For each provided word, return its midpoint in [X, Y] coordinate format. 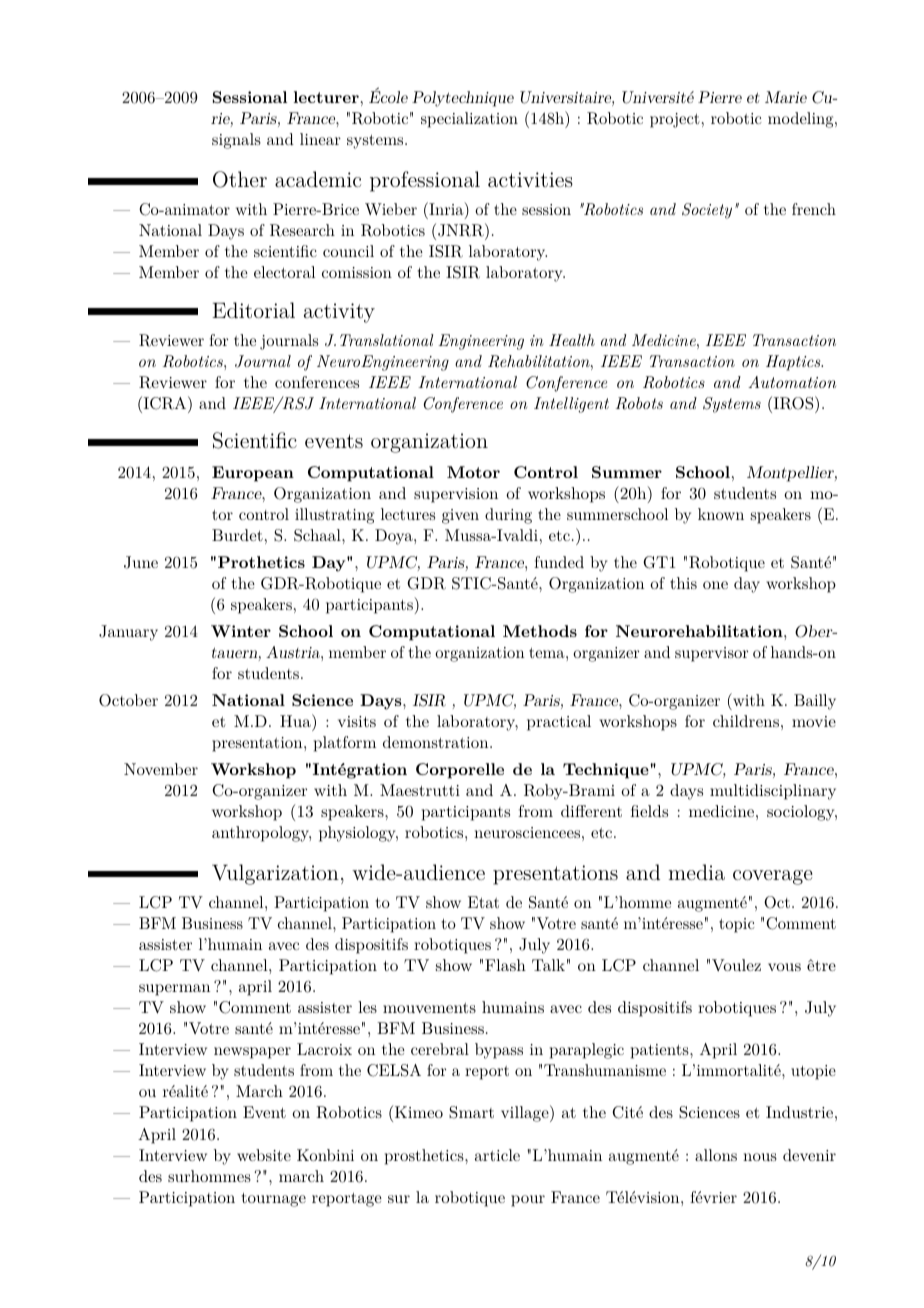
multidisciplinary [773, 792]
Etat [483, 902]
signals [236, 141]
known [721, 514]
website [264, 1155]
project [675, 120]
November [161, 769]
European [253, 474]
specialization [469, 120]
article [497, 1155]
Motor [473, 472]
